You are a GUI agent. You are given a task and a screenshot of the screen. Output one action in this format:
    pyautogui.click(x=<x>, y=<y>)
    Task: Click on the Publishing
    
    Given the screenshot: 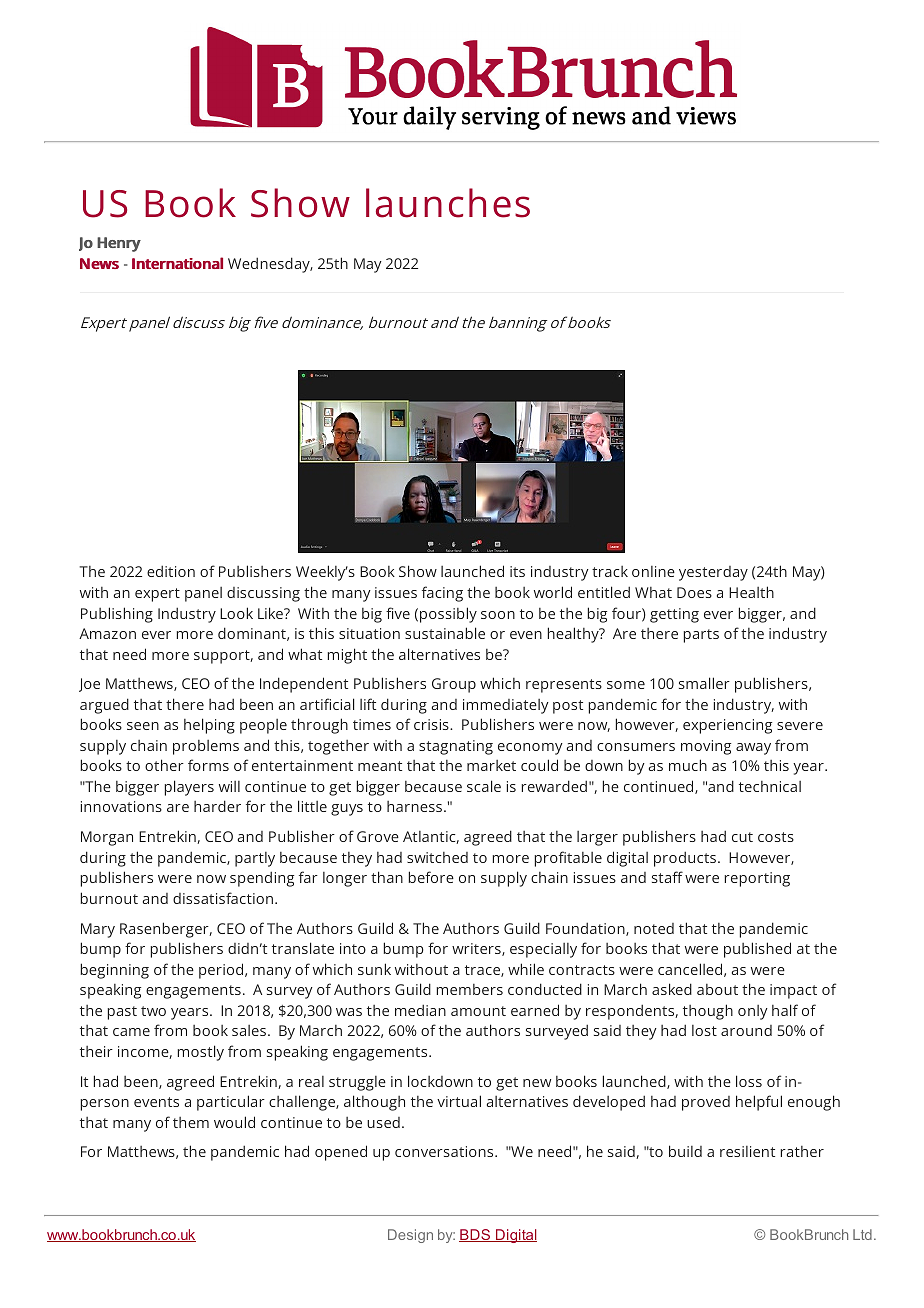 What is the action you would take?
    pyautogui.click(x=117, y=615)
